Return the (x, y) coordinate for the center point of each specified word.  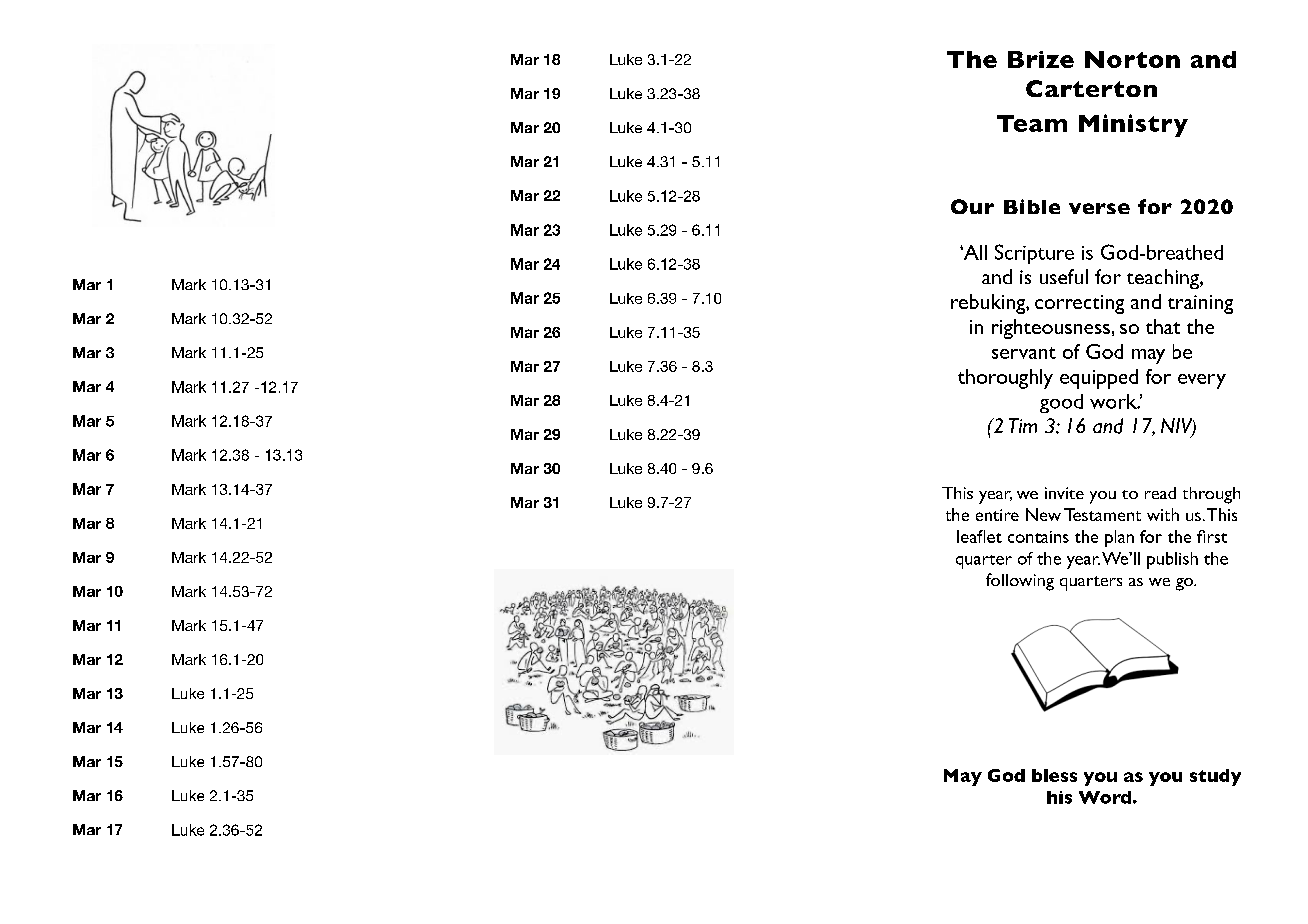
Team (1032, 123)
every (1202, 381)
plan (1119, 538)
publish (1172, 560)
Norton (1132, 59)
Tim (1023, 425)
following (1020, 582)
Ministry (1133, 125)
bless (1054, 775)
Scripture (1034, 254)
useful (1064, 276)
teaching (1164, 279)
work (1114, 401)
